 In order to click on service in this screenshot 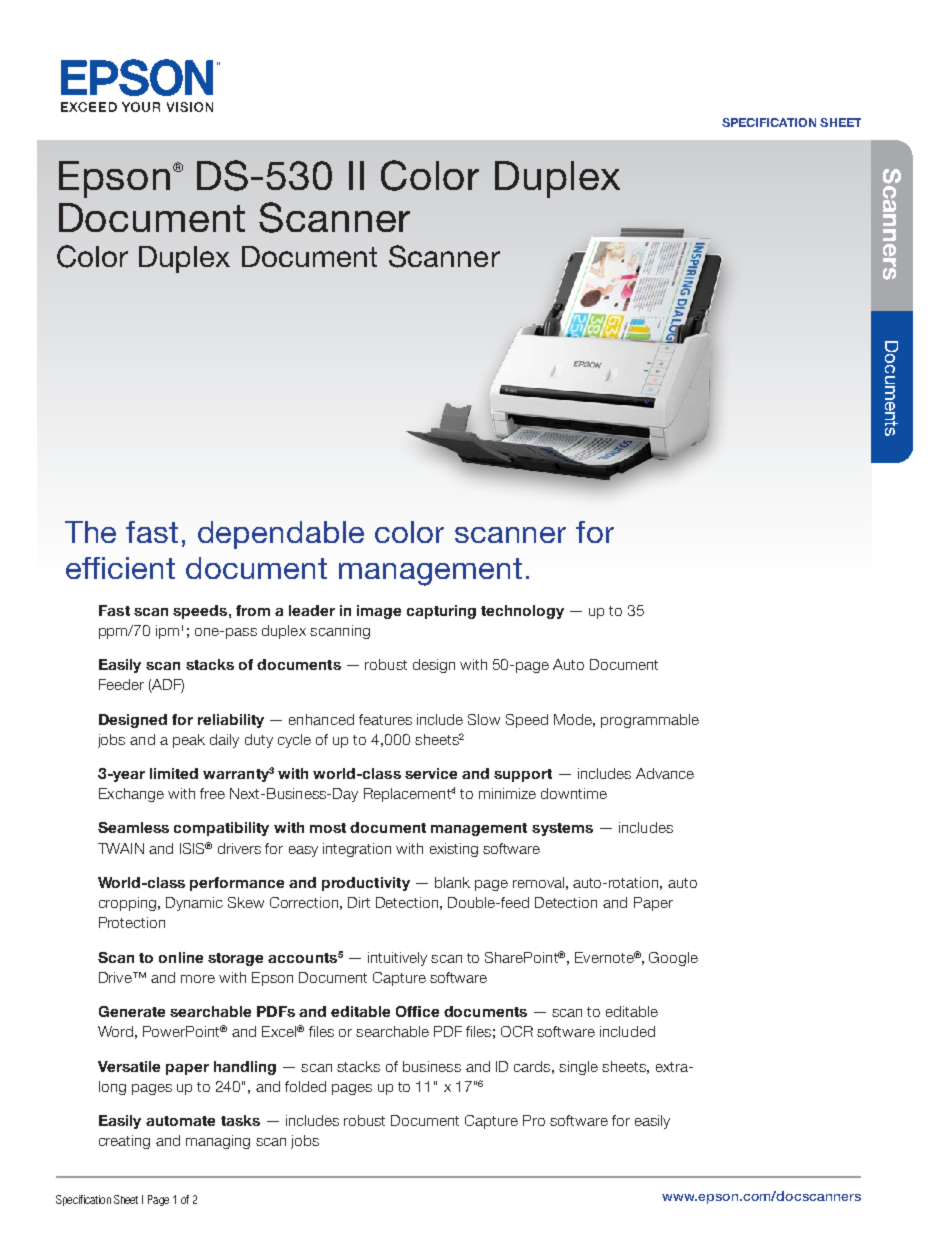, I will do `click(431, 773)`.
